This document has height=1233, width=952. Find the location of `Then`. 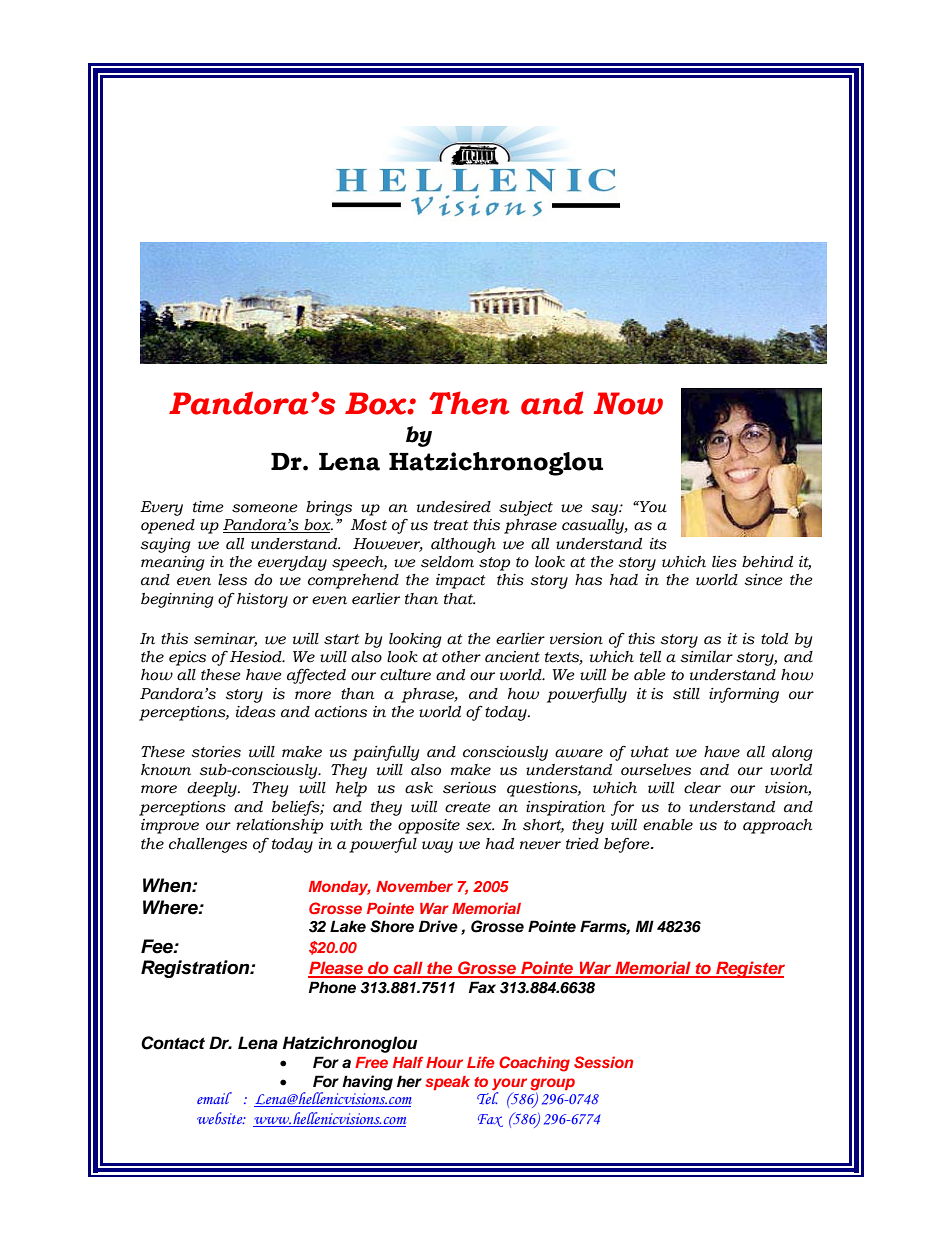

Then is located at coordinates (469, 403).
